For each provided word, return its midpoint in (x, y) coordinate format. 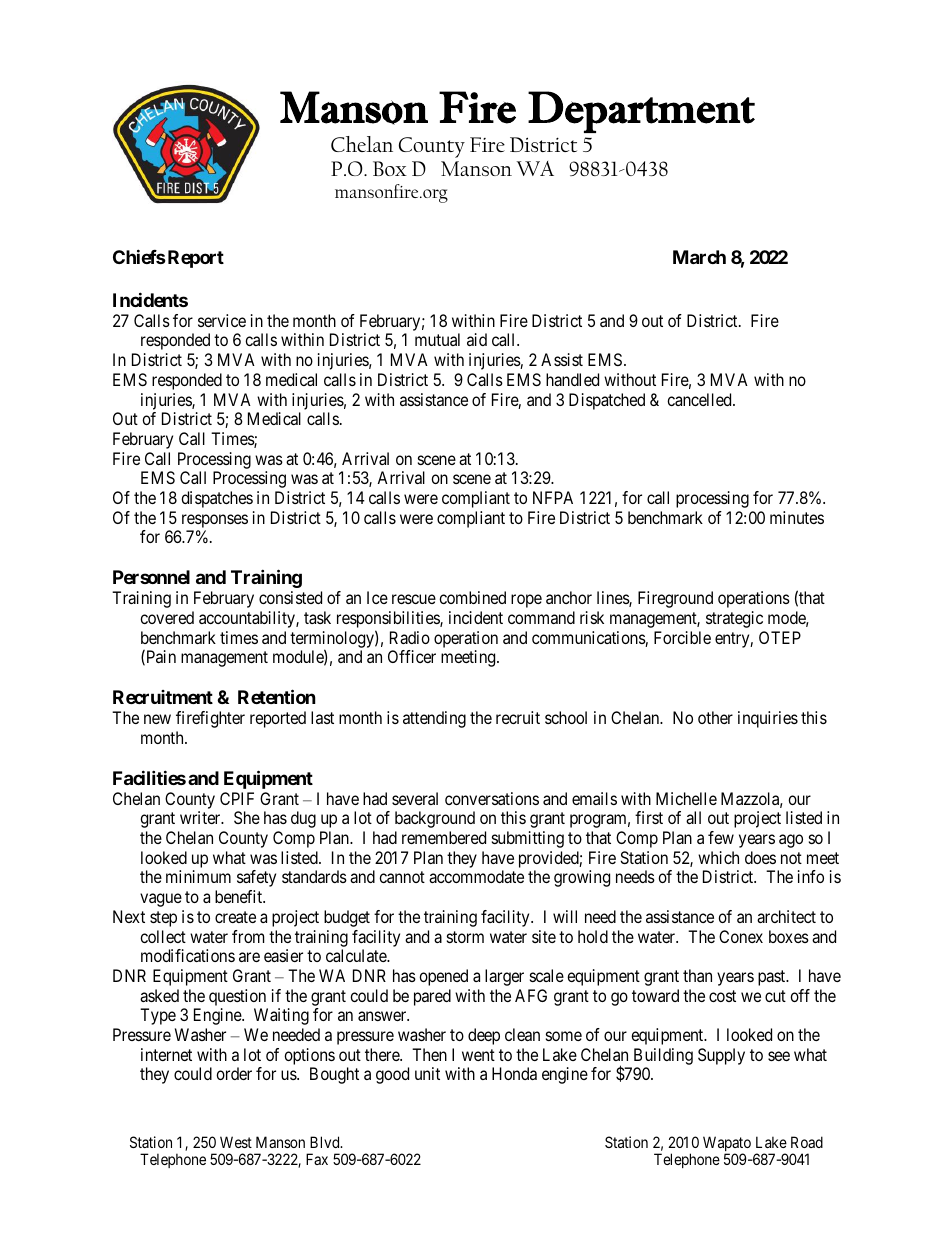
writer (201, 817)
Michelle (686, 798)
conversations (492, 798)
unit (427, 1073)
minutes (797, 517)
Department (641, 112)
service (222, 320)
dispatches (217, 499)
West (236, 1142)
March (699, 257)
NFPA (553, 497)
